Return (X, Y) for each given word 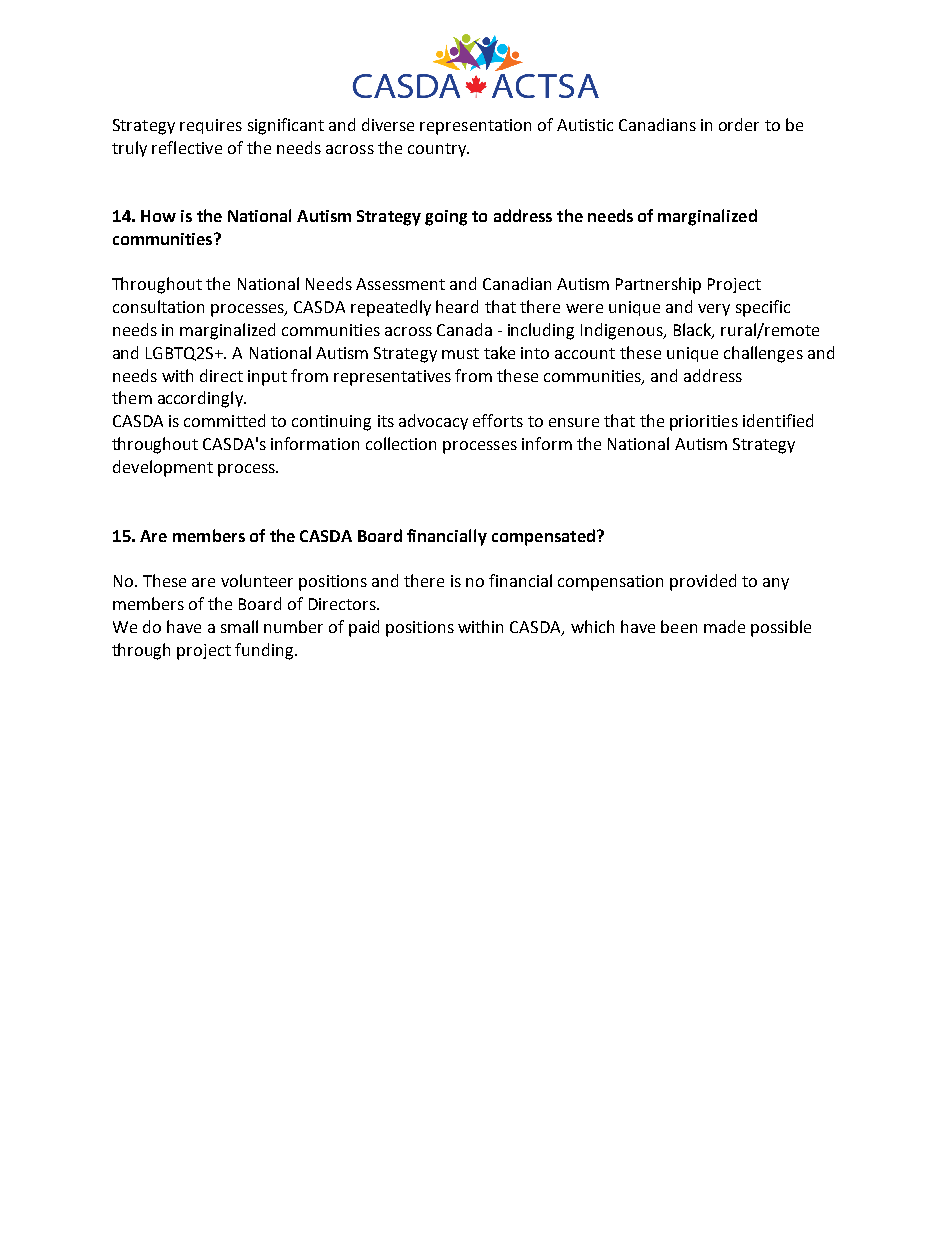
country (438, 150)
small (239, 626)
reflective (187, 147)
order (739, 124)
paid (364, 628)
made (724, 626)
